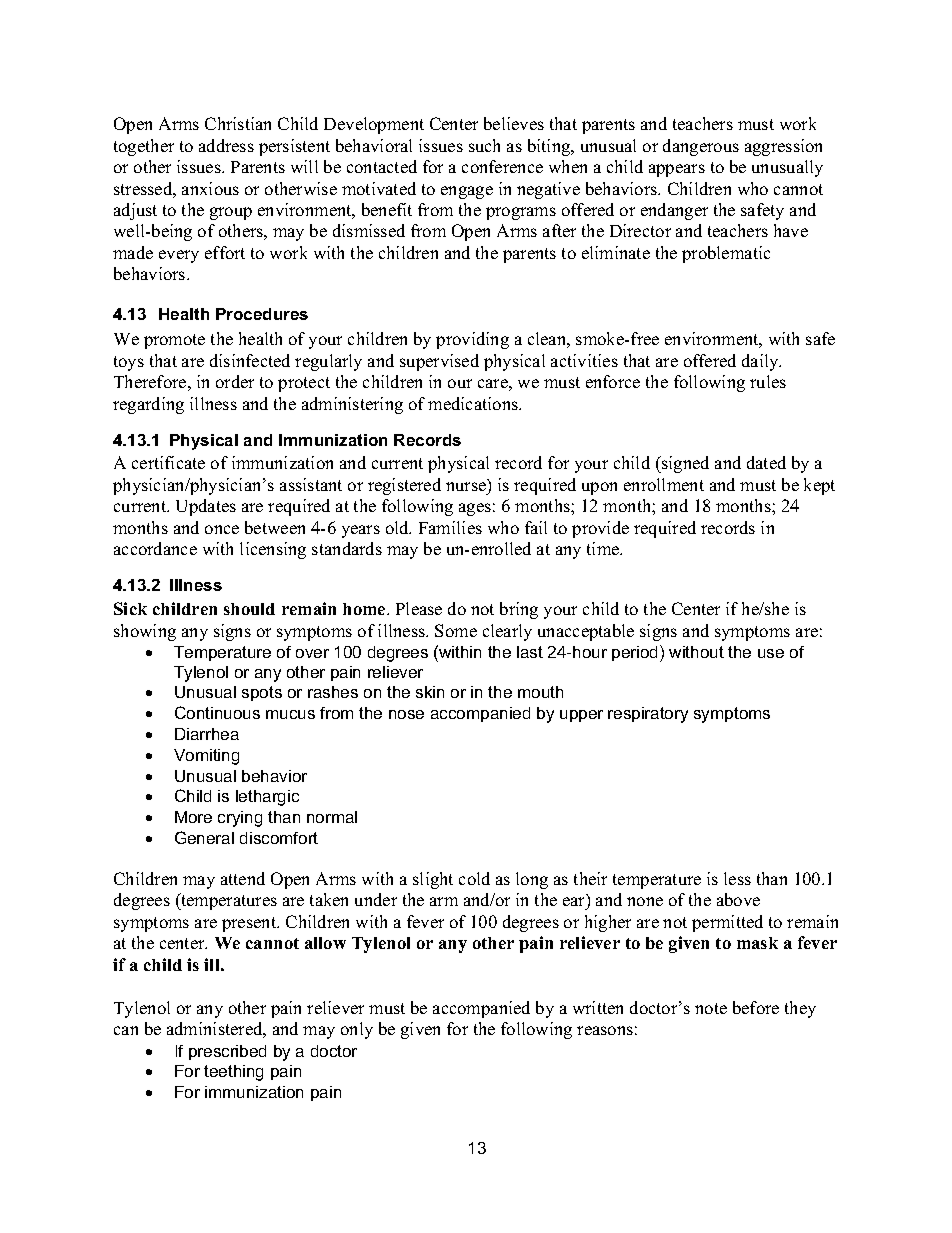 This image has width=952, height=1233. What do you see at coordinates (357, 1030) in the image?
I see `only` at bounding box center [357, 1030].
